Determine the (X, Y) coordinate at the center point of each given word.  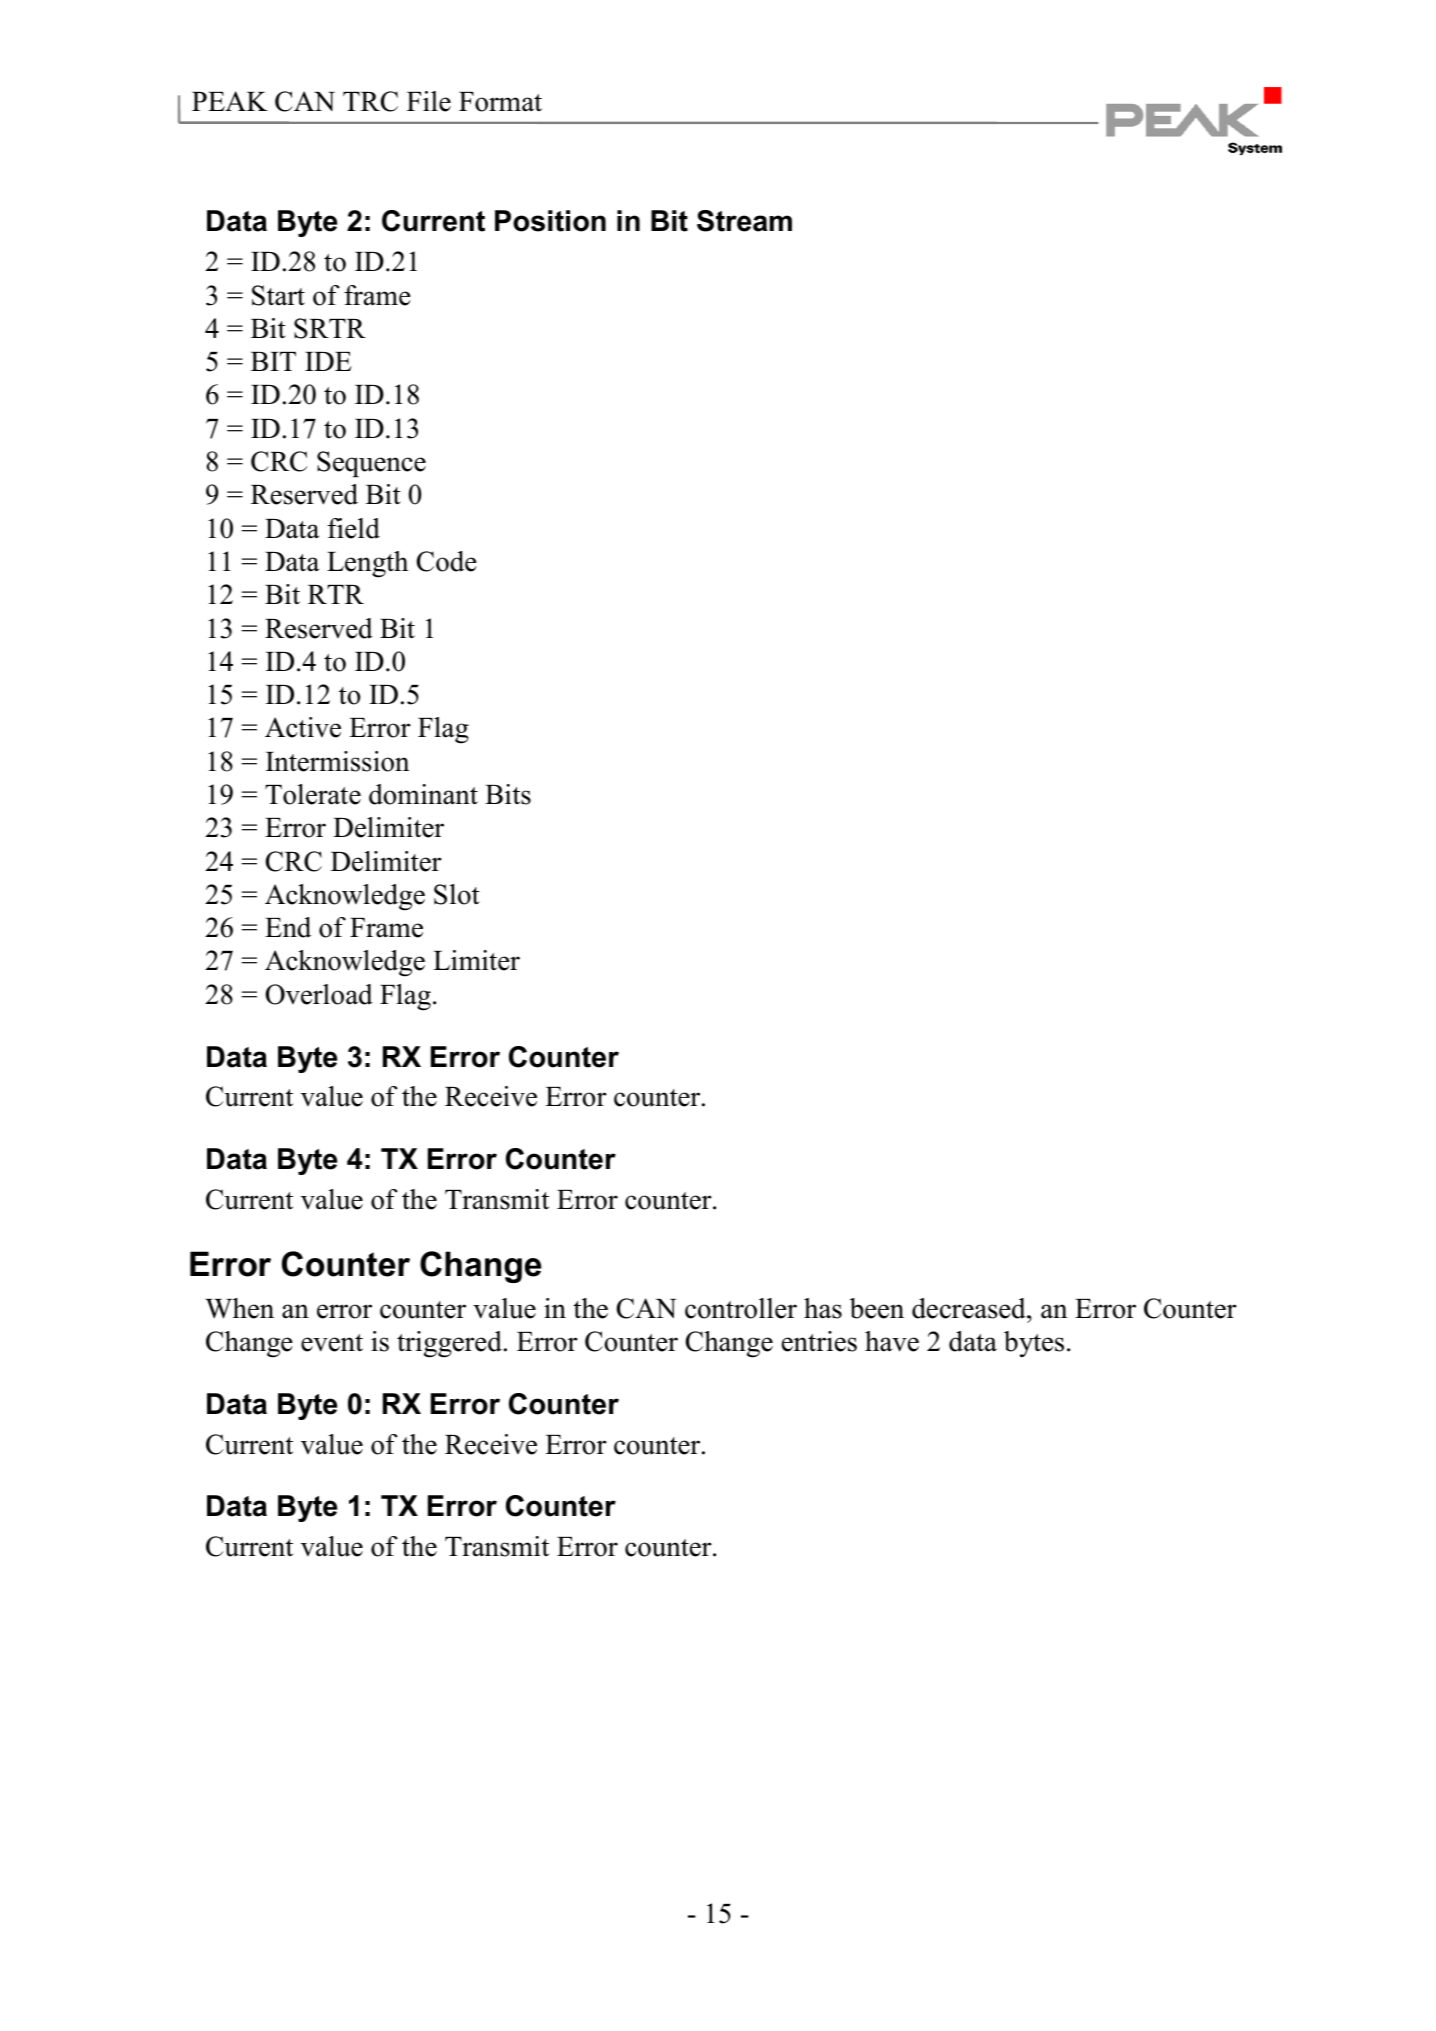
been (877, 1308)
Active (303, 727)
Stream (744, 221)
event (332, 1343)
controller (741, 1308)
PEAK (230, 101)
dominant (423, 794)
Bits (508, 794)
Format (500, 102)
